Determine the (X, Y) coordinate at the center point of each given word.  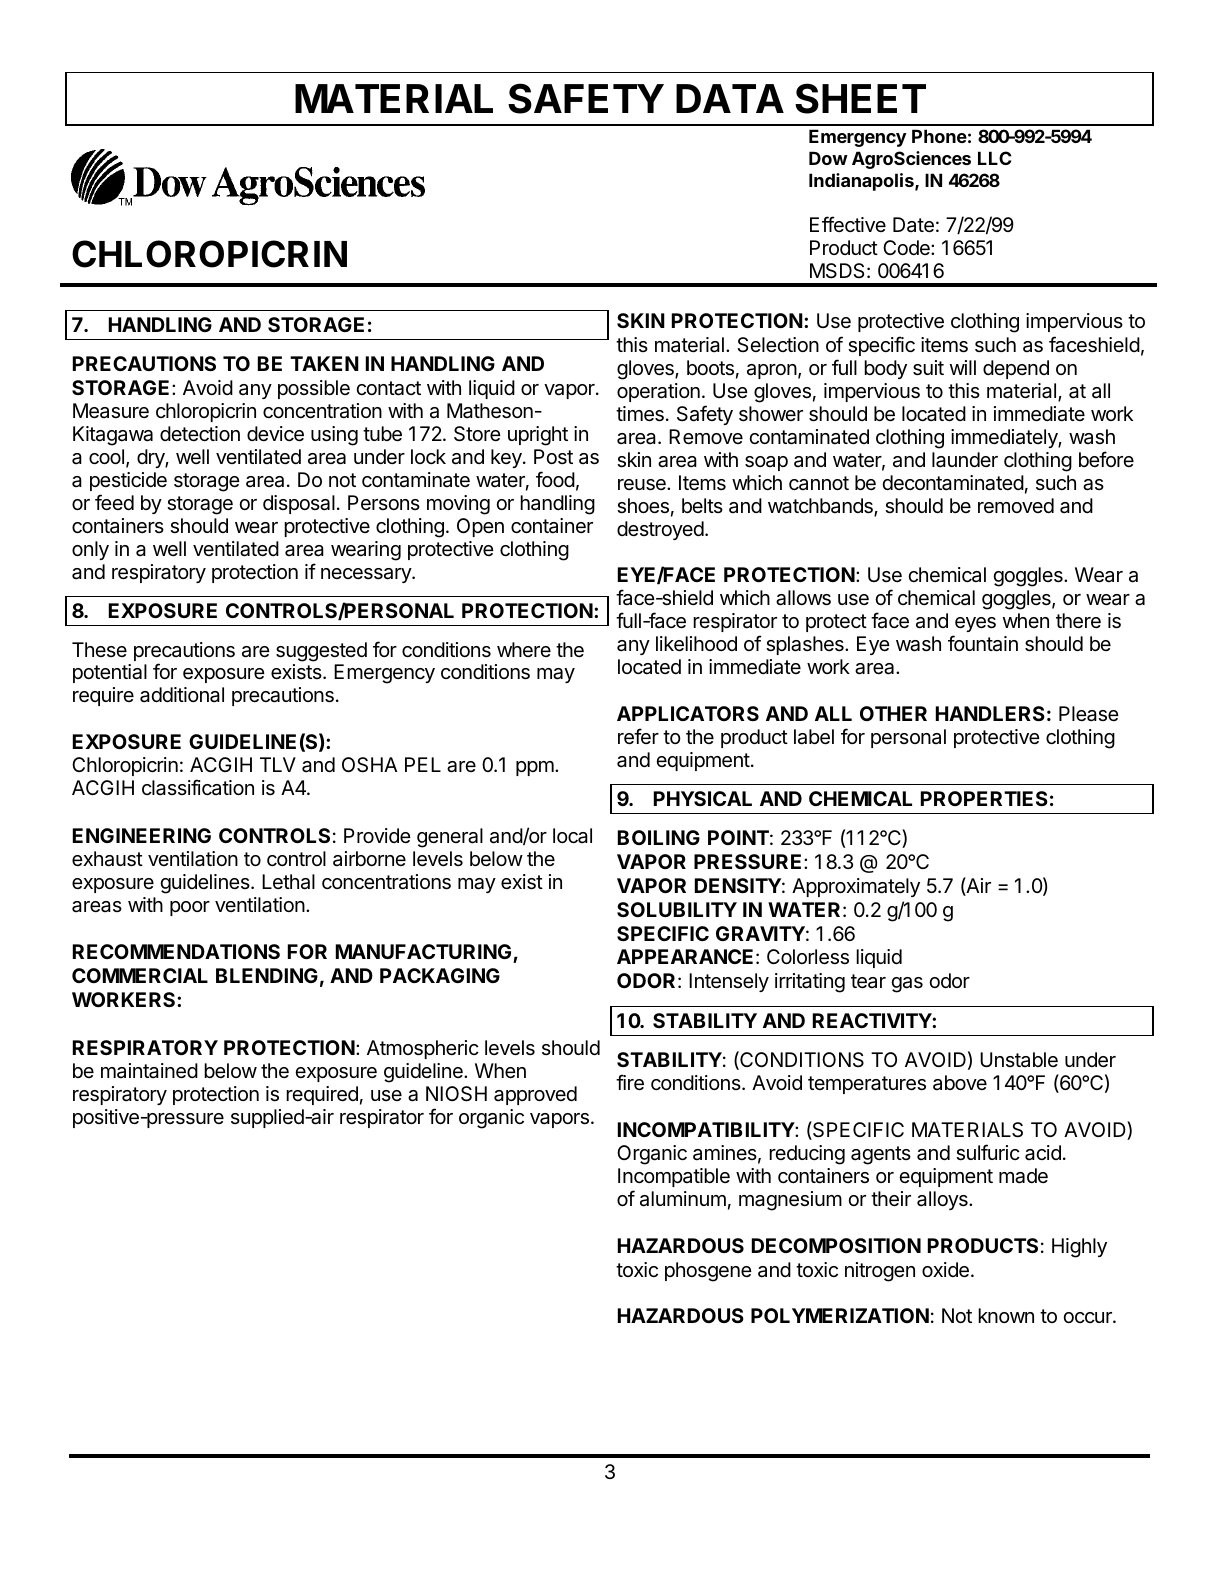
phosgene (708, 1272)
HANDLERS (990, 713)
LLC (994, 158)
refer (638, 736)
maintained (149, 1071)
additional (182, 695)
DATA (730, 98)
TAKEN (324, 363)
